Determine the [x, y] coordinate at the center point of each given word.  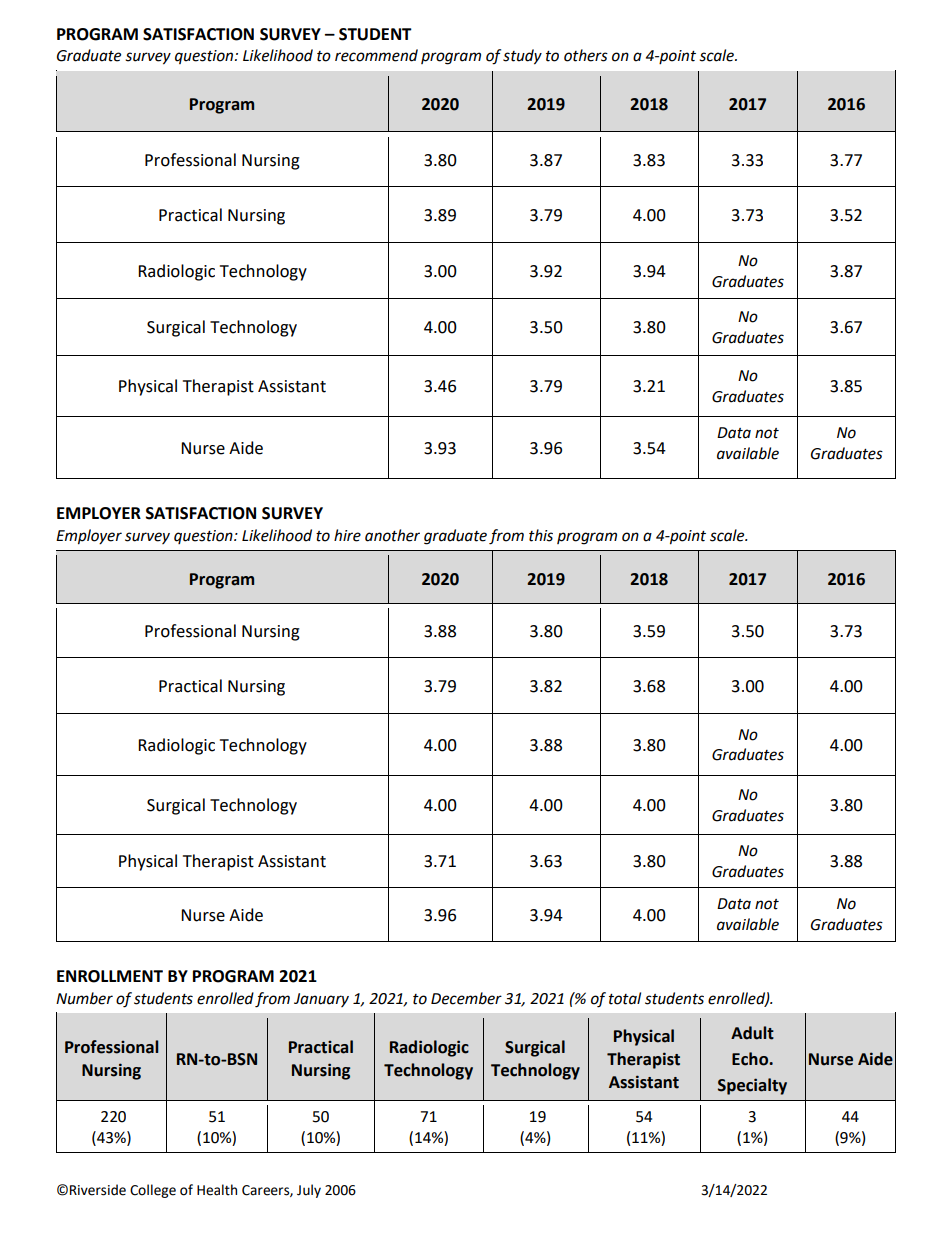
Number [84, 998]
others [586, 55]
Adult [752, 1033]
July [309, 1191]
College [153, 1191]
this [541, 535]
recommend [376, 55]
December [466, 998]
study [522, 57]
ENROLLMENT [110, 976]
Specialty [752, 1086]
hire [347, 535]
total [625, 998]
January [321, 1000]
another [392, 535]
